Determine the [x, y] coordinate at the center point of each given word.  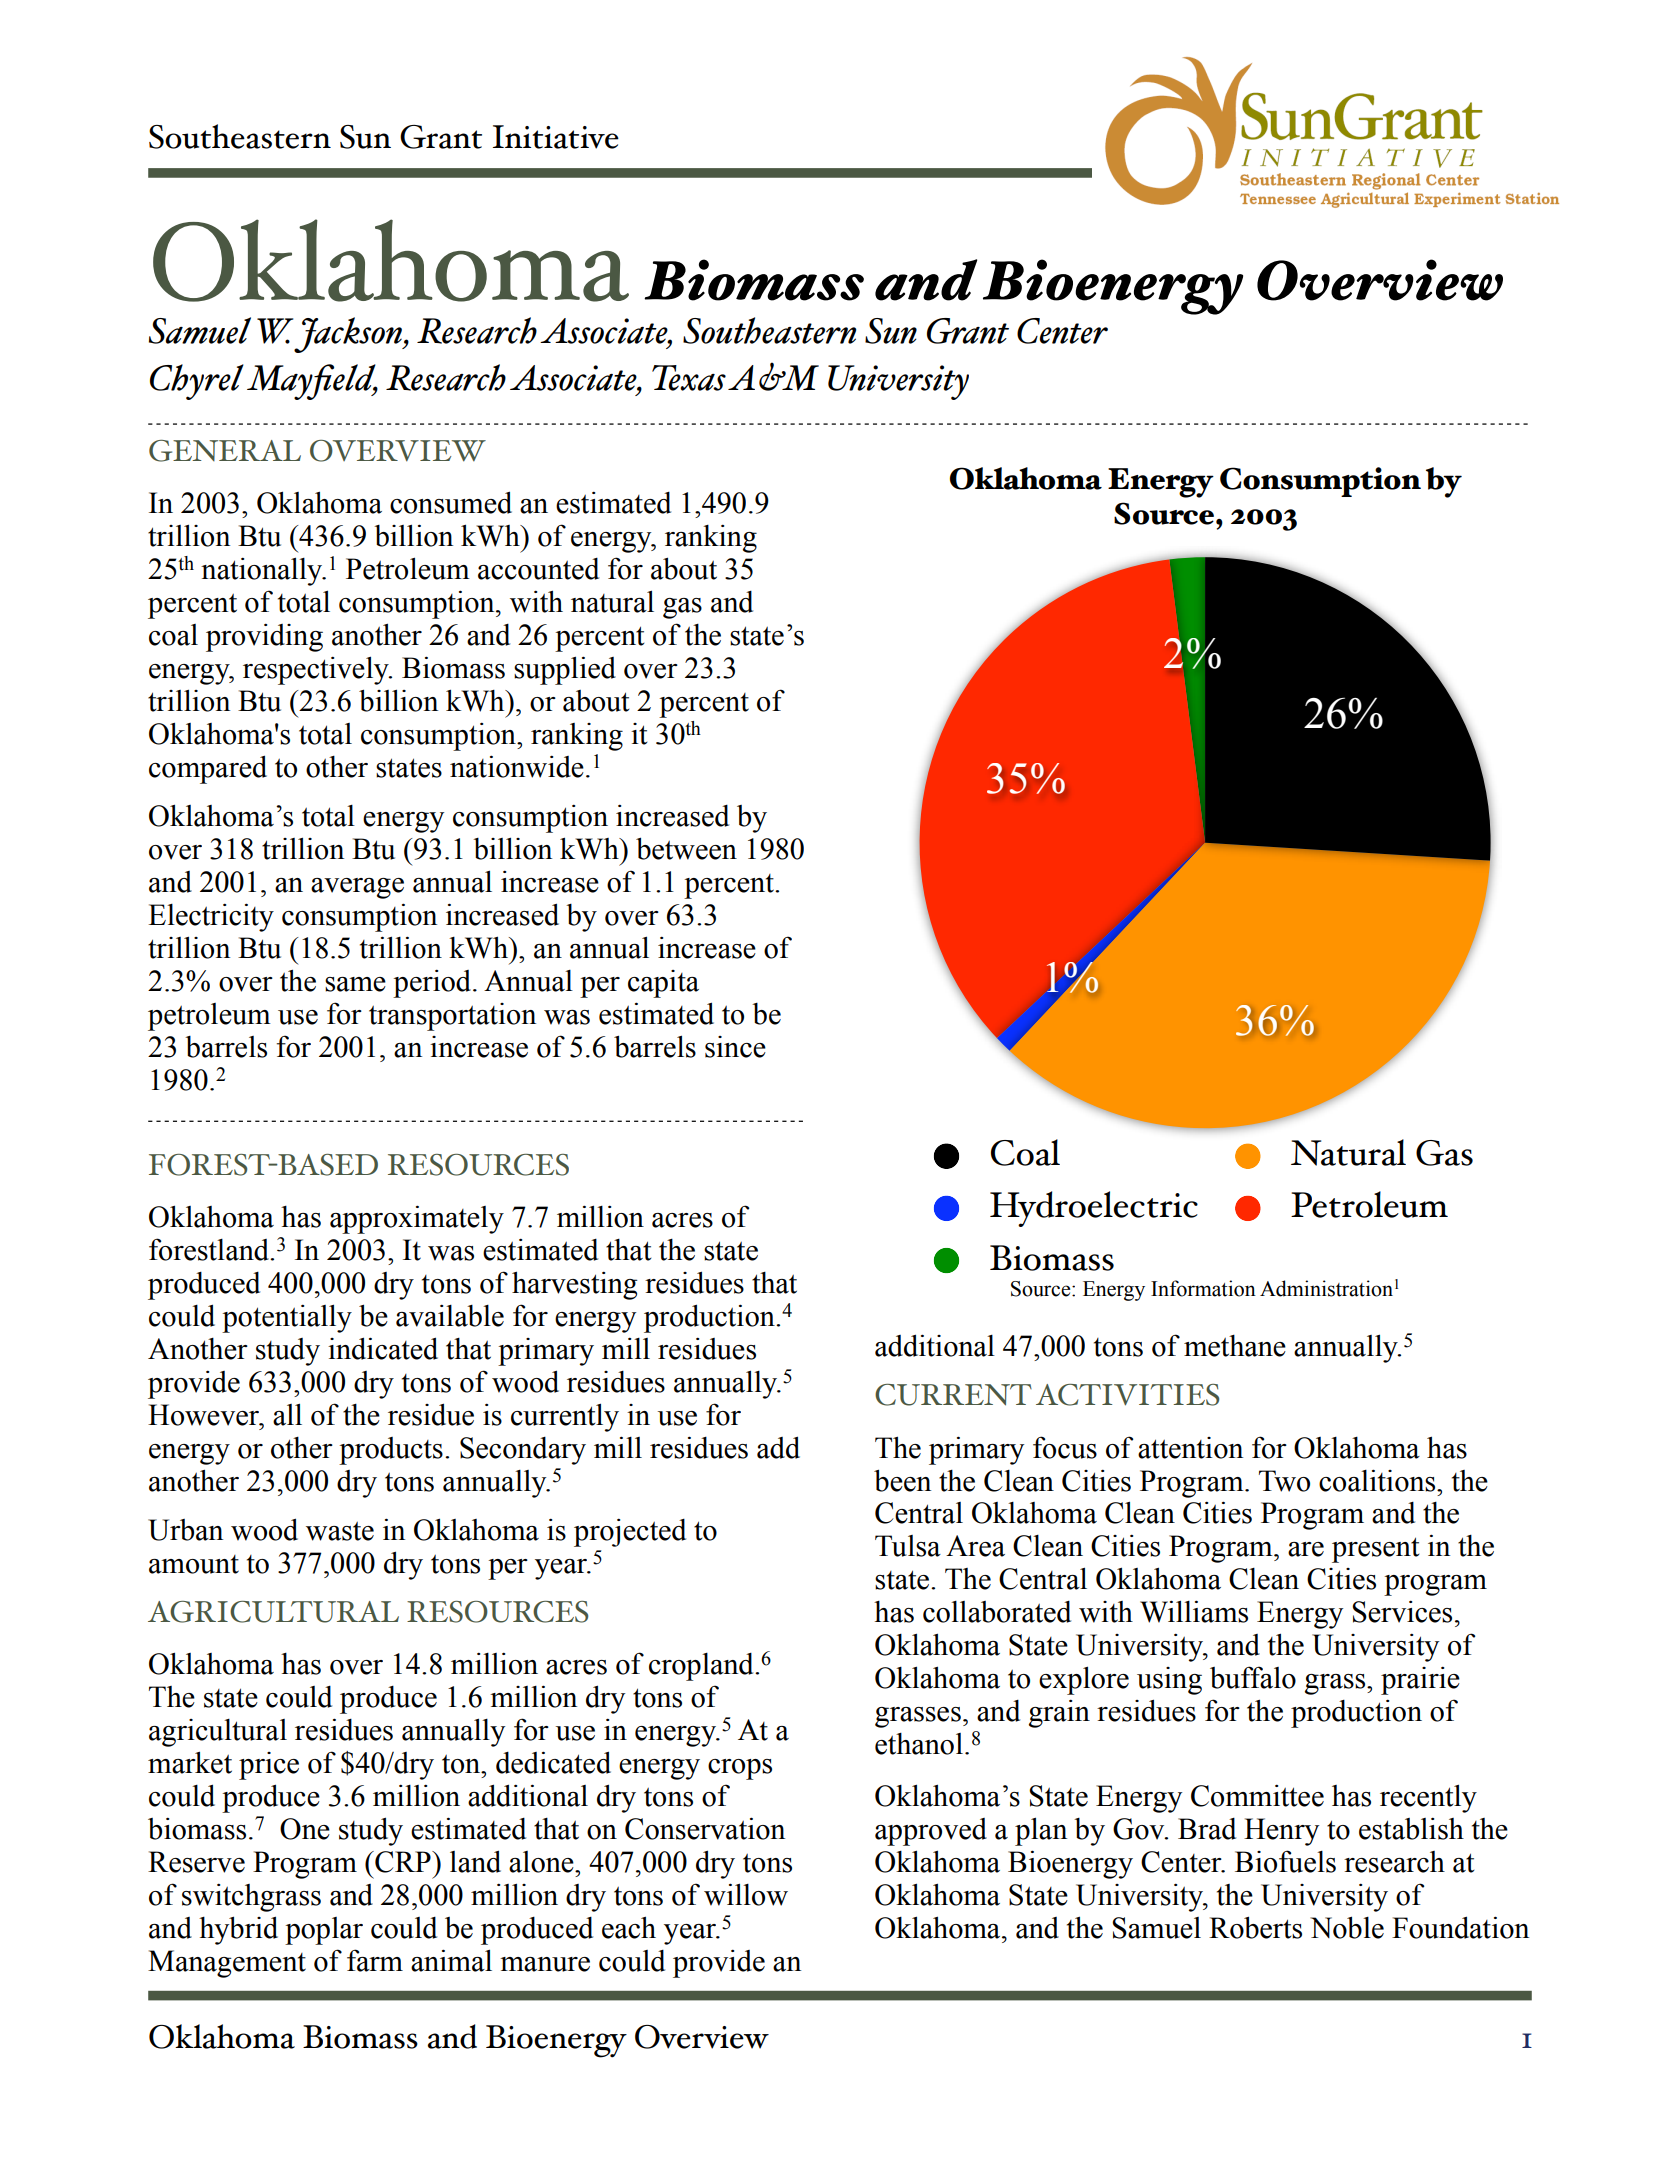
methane [1235, 1346]
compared [208, 769]
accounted [538, 569]
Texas [689, 378]
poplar [324, 1931]
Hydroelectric [1094, 1209]
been [902, 1480]
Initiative [556, 137]
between [686, 848]
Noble [1347, 1927]
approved [931, 1832]
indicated [383, 1348]
